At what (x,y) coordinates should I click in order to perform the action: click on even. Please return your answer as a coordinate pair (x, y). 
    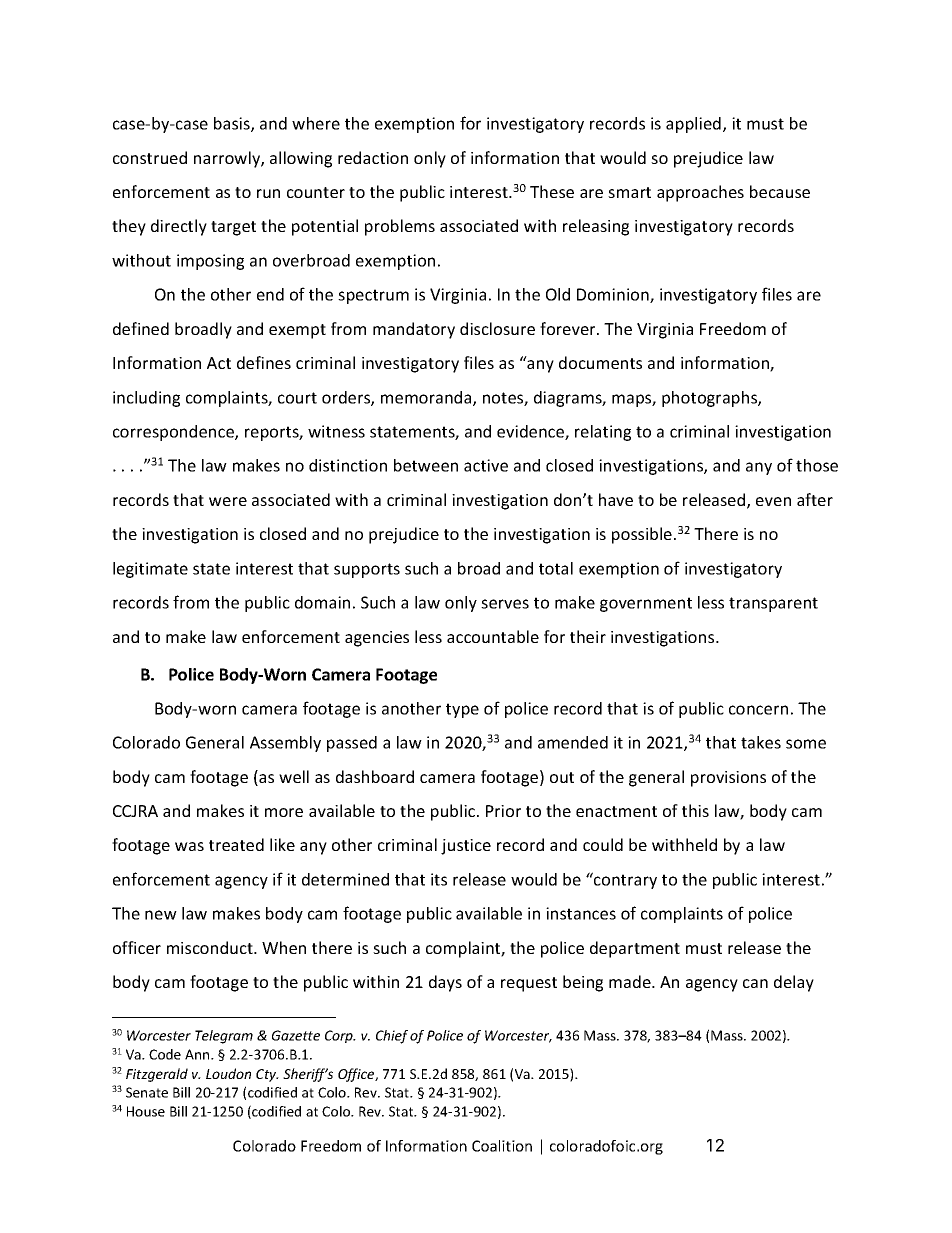
    Looking at the image, I should click on (773, 501).
